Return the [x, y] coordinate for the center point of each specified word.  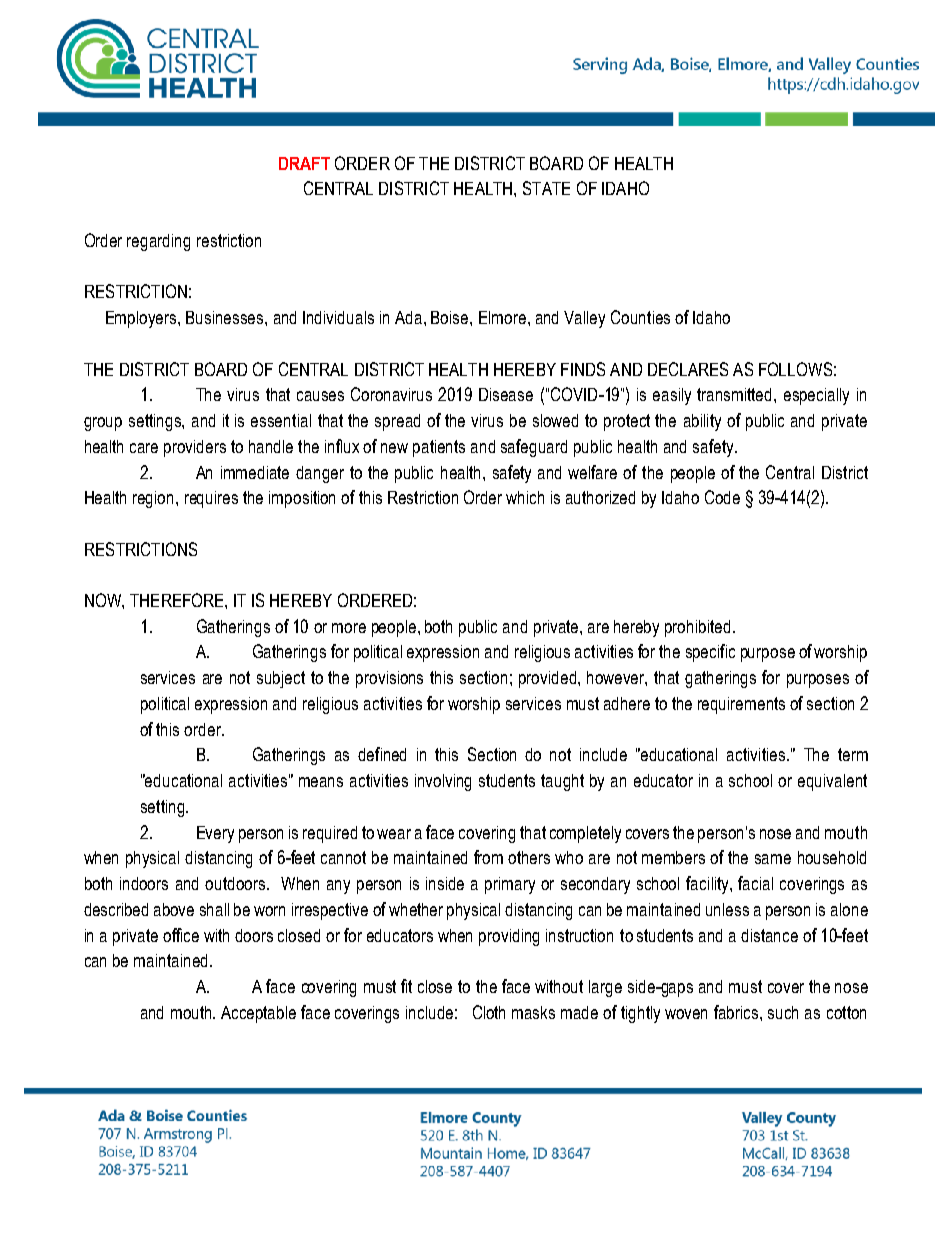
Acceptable [258, 1014]
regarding [158, 242]
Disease [506, 394]
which [525, 497]
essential [281, 420]
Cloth [489, 1012]
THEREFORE [178, 600]
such [783, 1012]
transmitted [736, 394]
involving [443, 782]
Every [215, 834]
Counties [640, 317]
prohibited [697, 628]
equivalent [832, 782]
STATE [546, 188]
